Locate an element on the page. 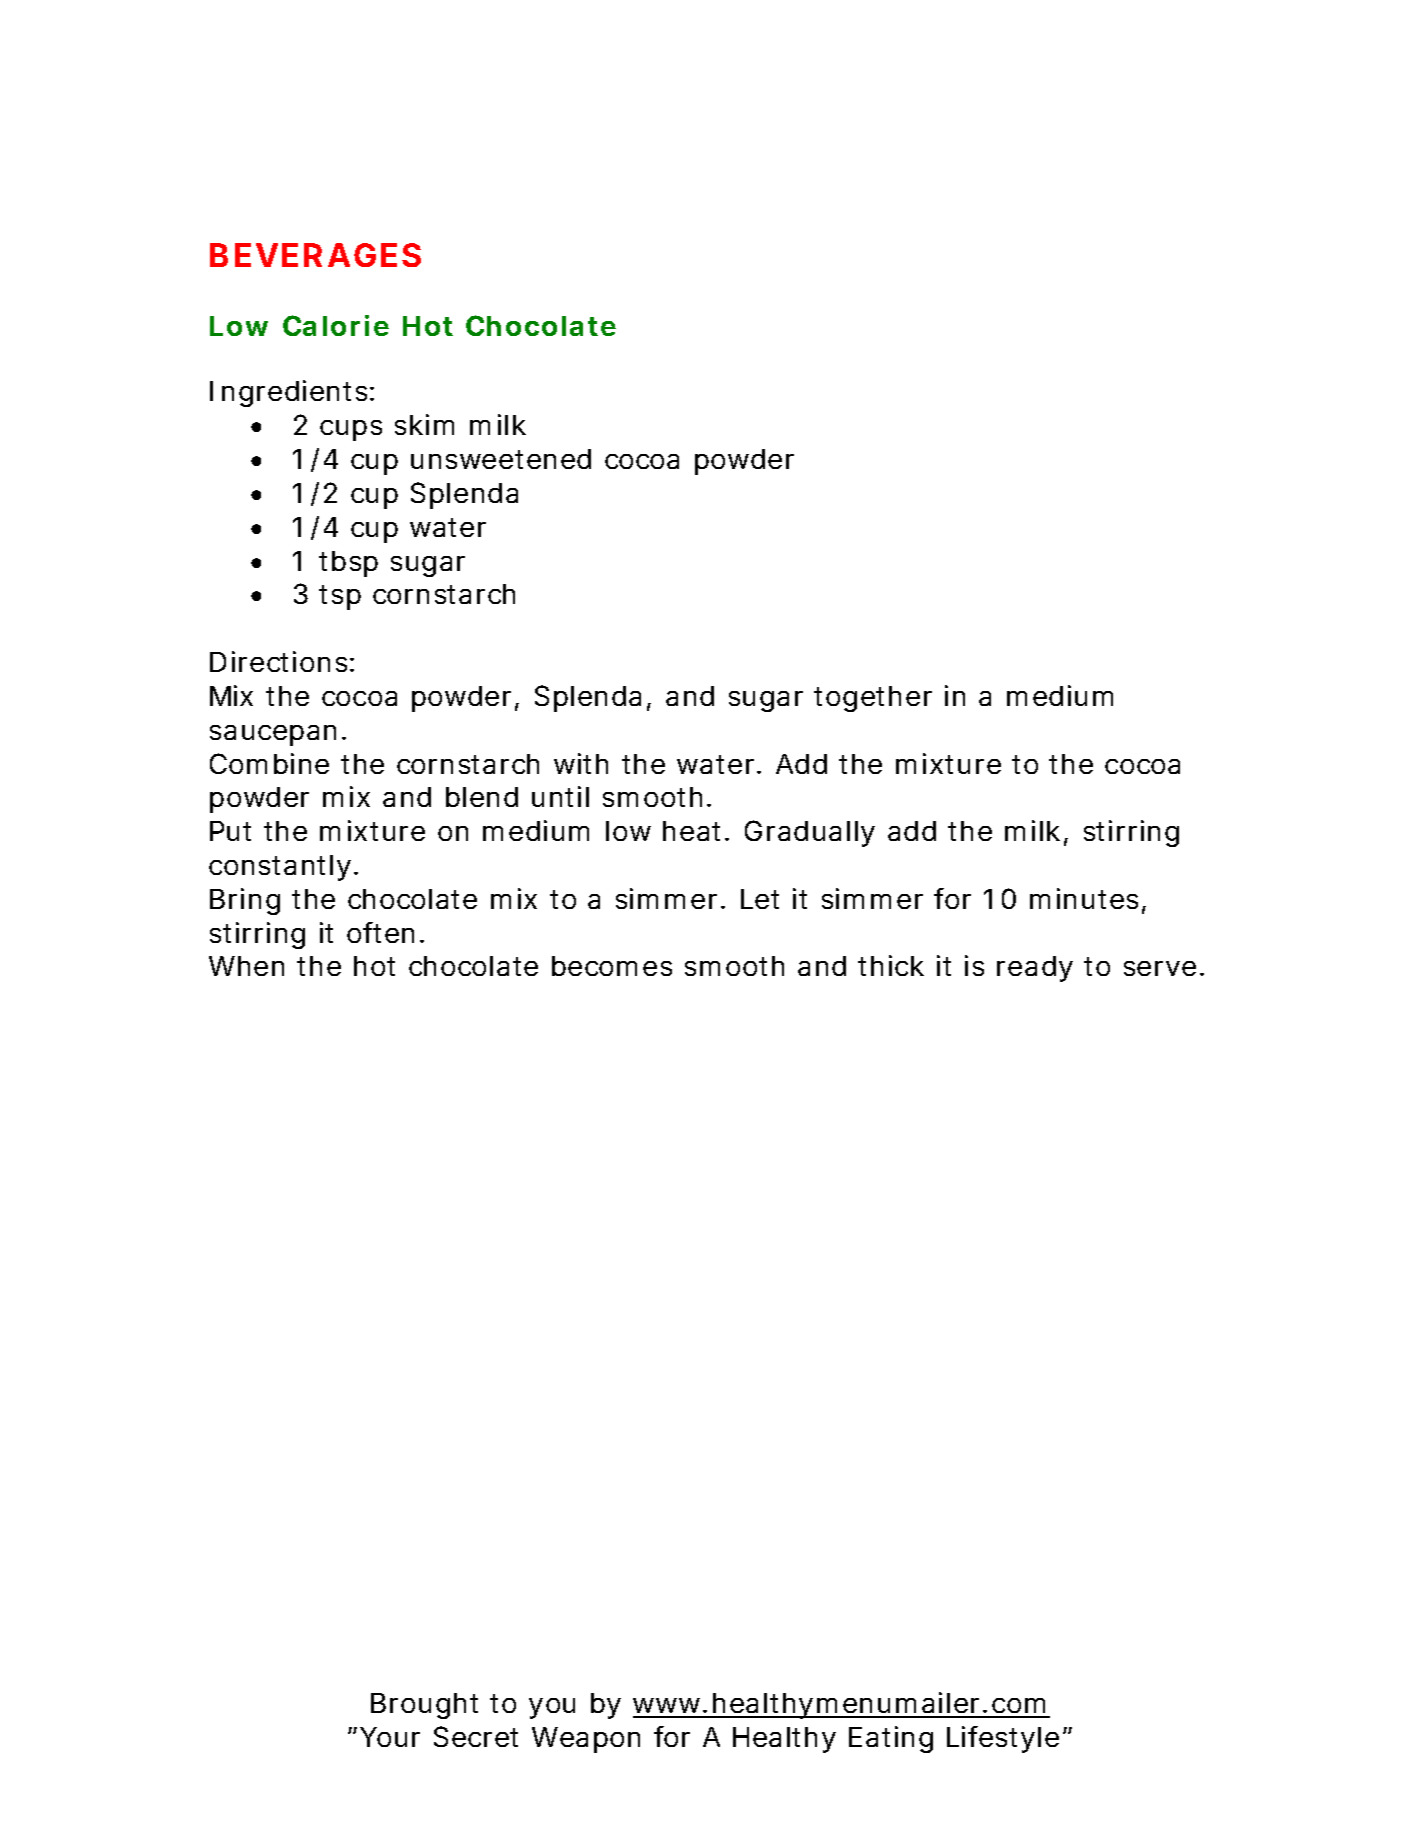  Calorie is located at coordinates (336, 325).
